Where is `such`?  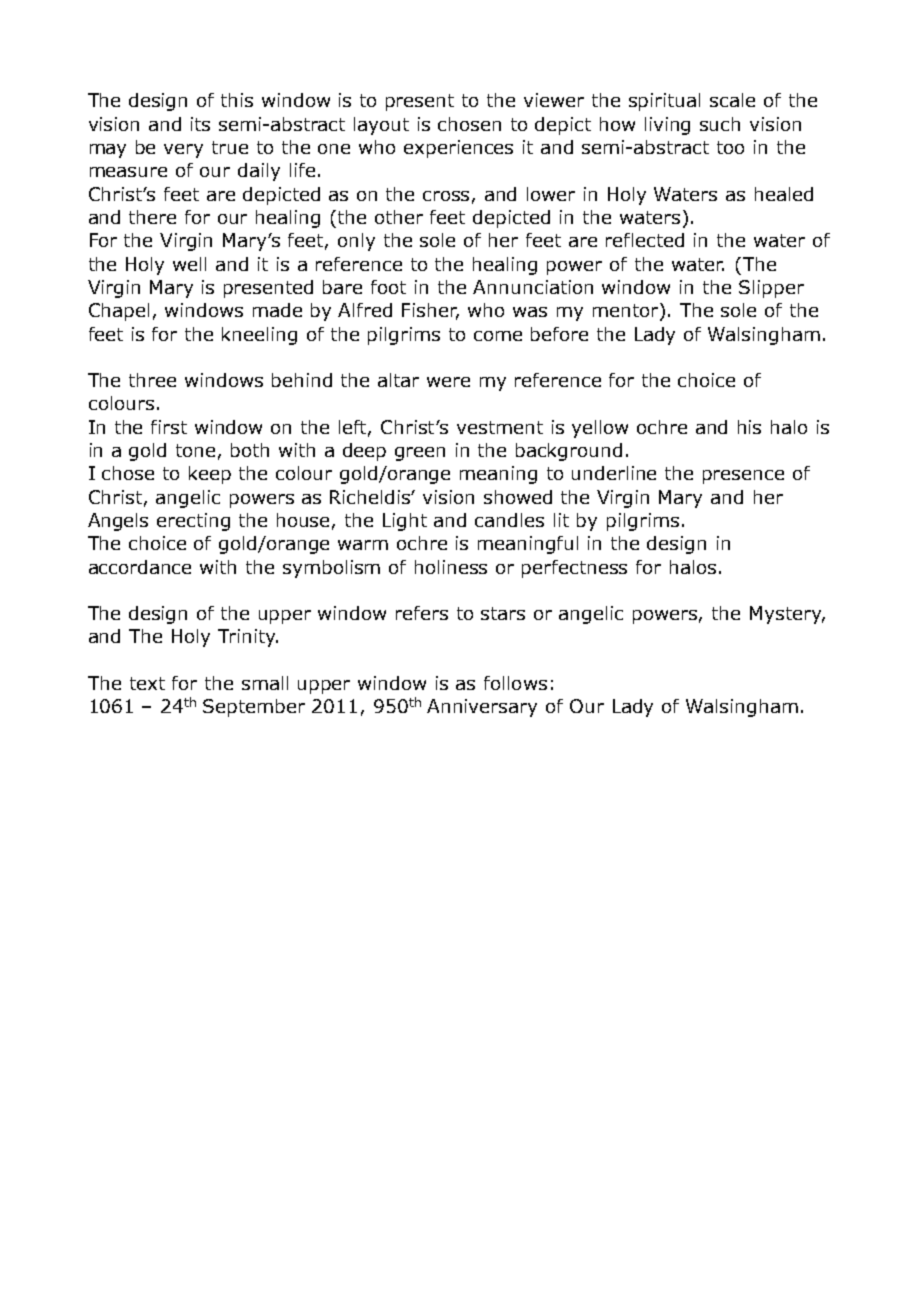
such is located at coordinates (720, 124).
